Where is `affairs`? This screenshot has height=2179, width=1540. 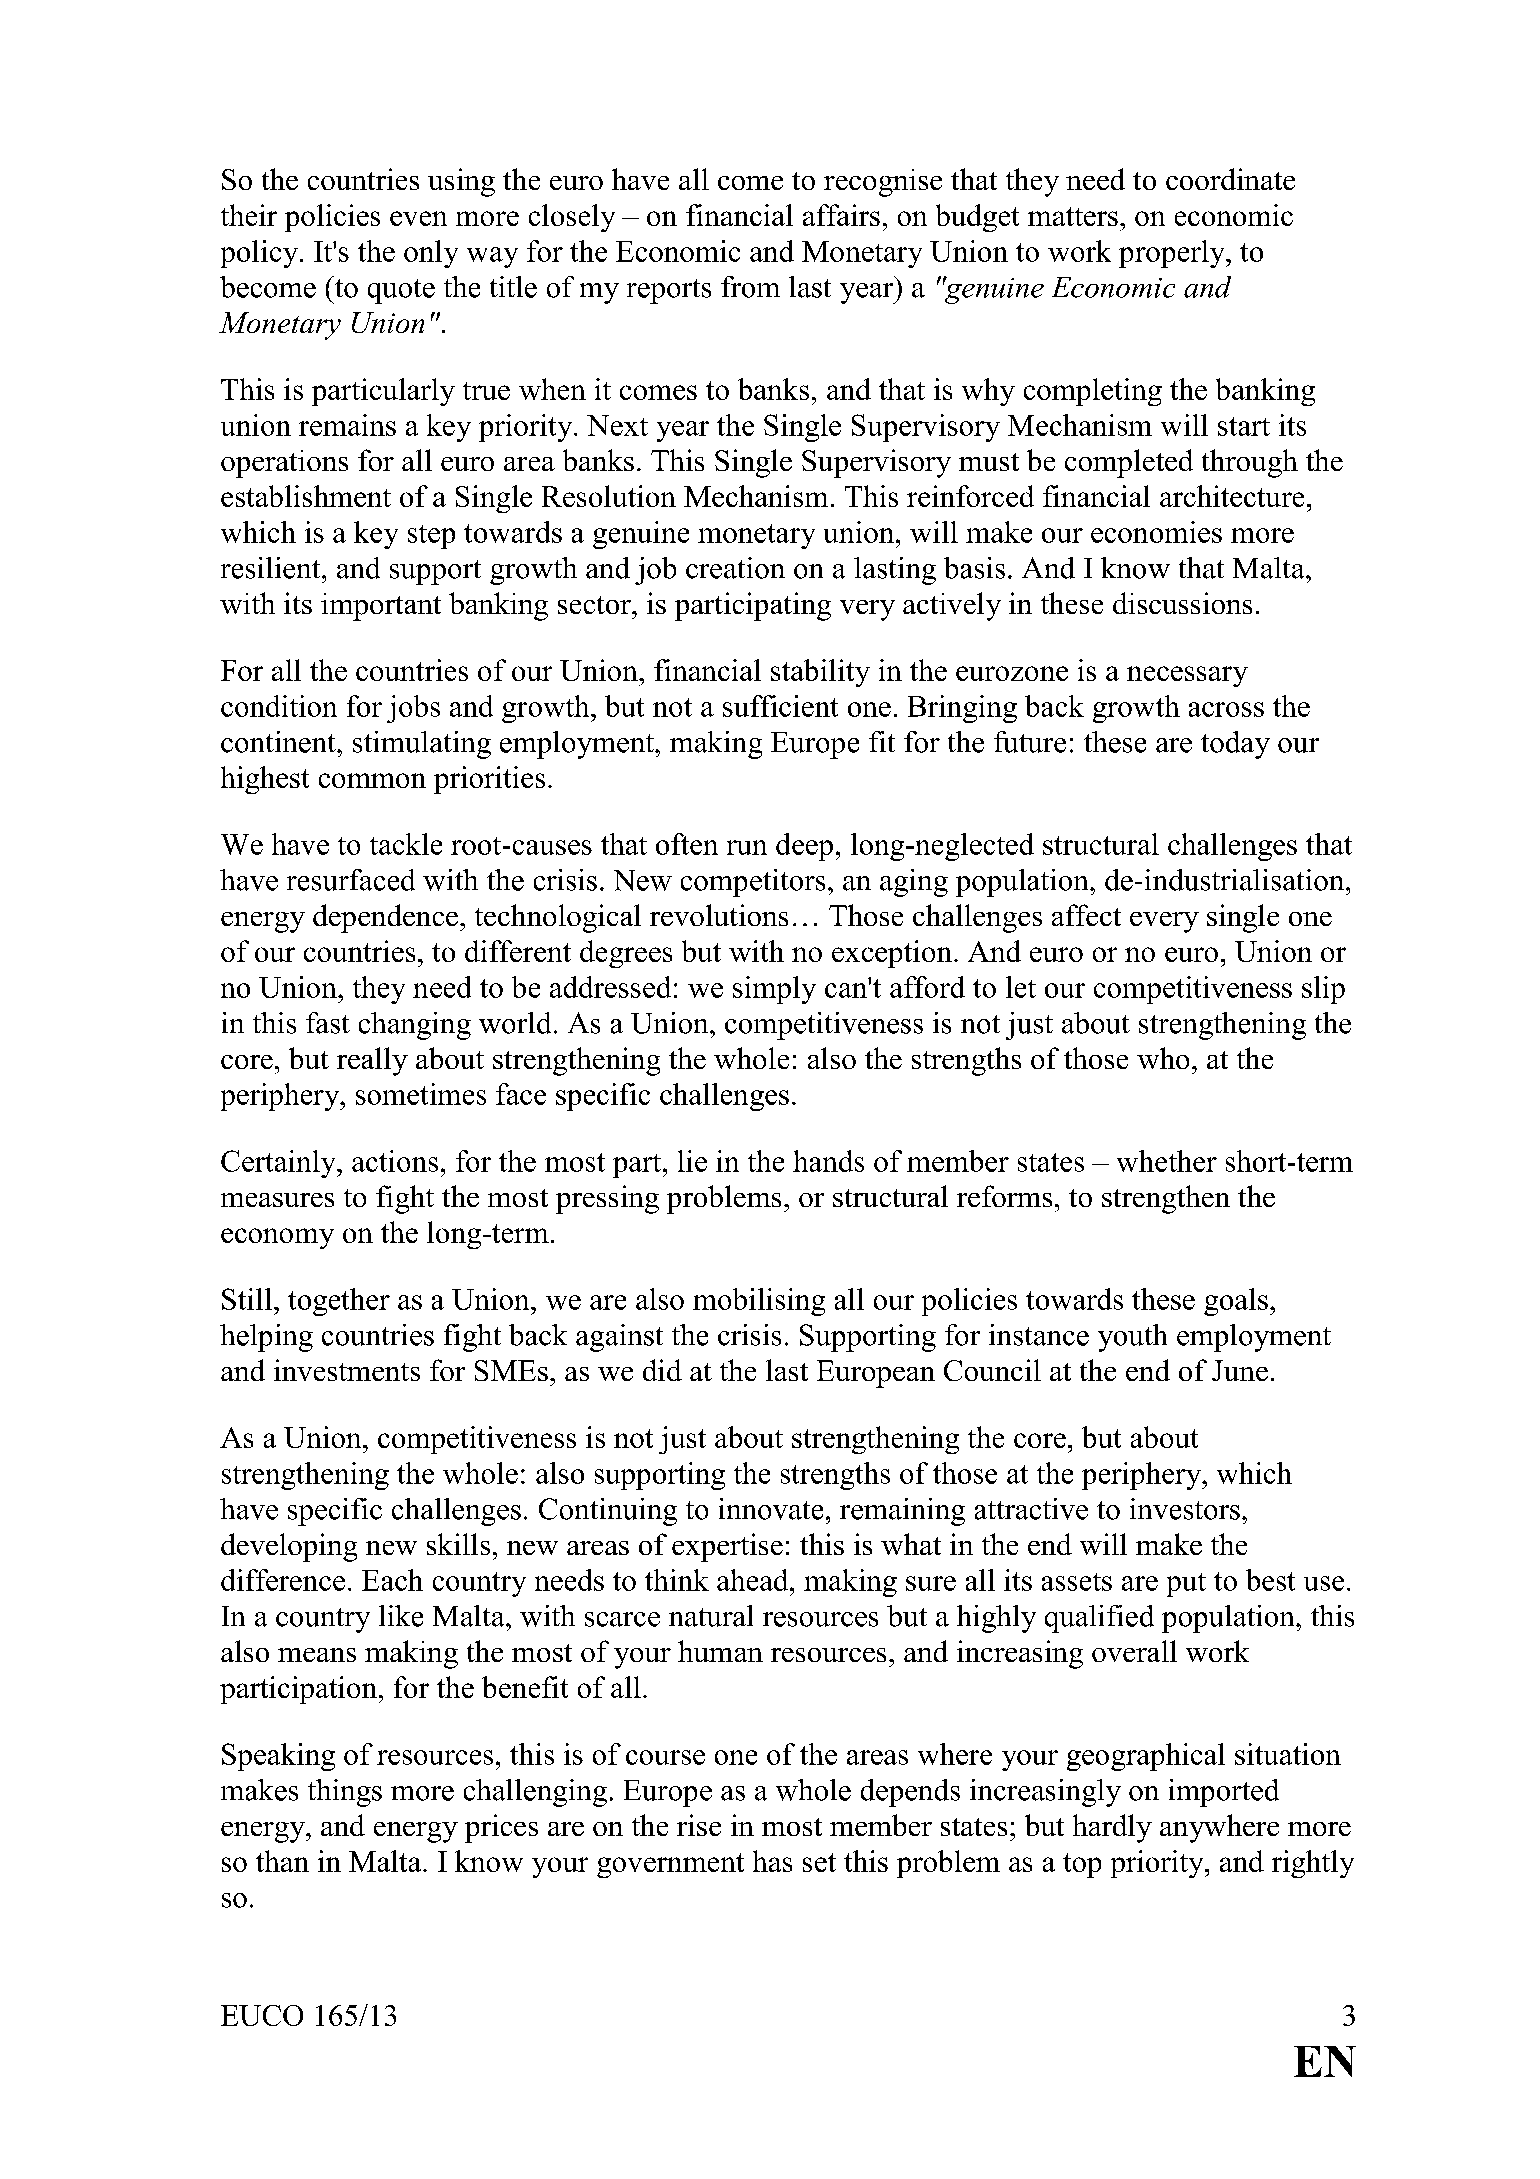
affairs is located at coordinates (841, 215).
